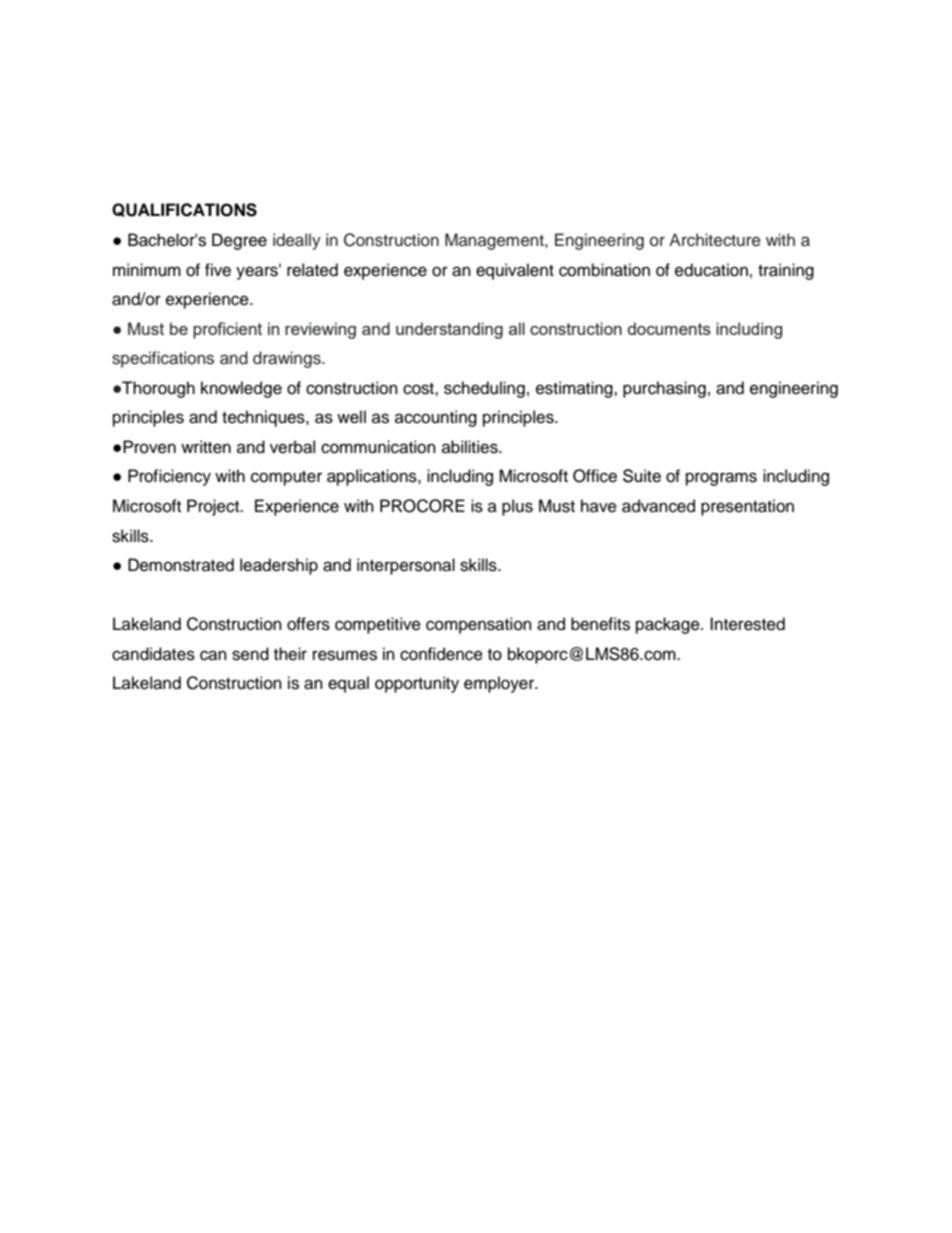 The image size is (952, 1233). I want to click on Management, so click(495, 241).
